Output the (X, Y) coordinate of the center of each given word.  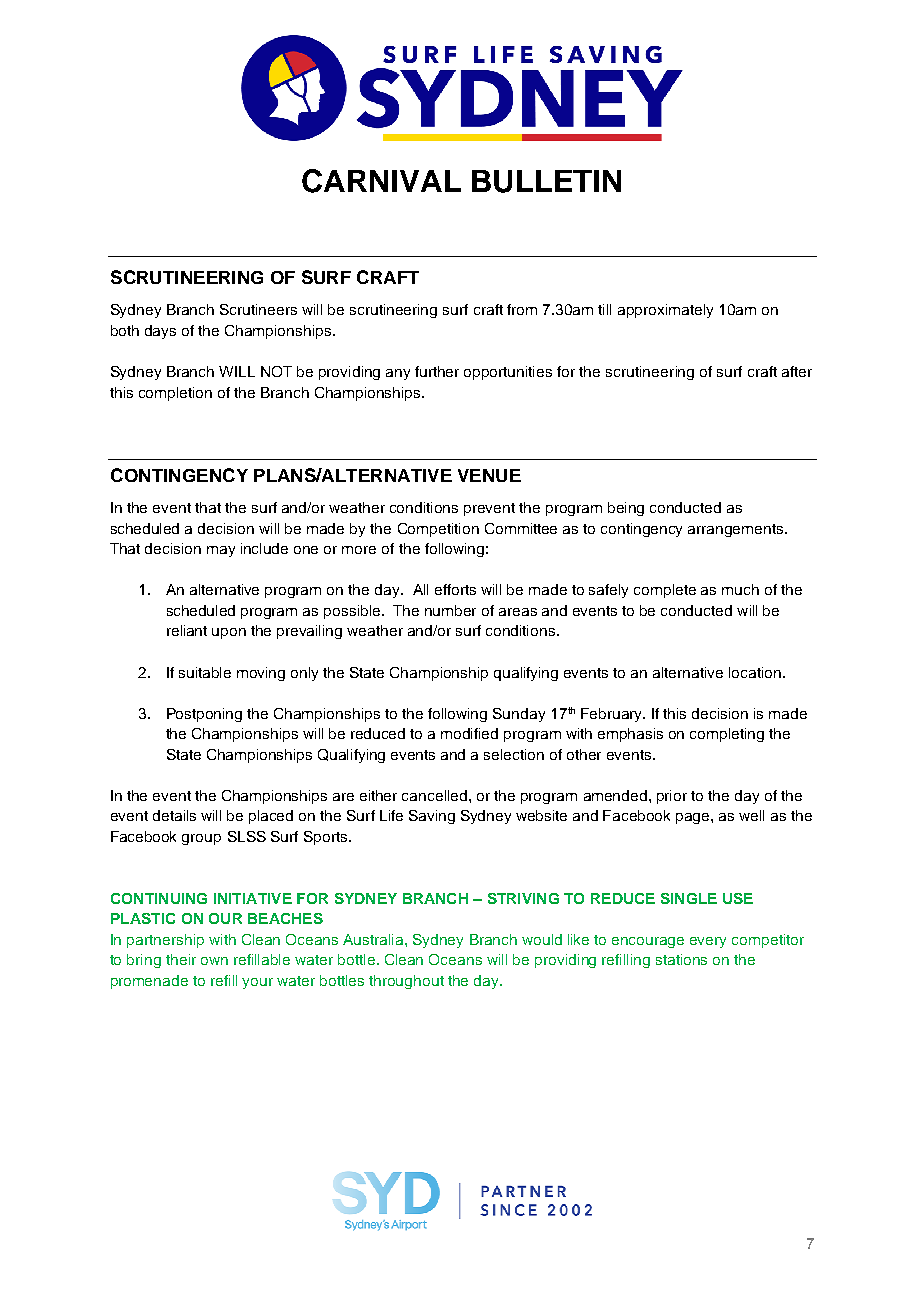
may (221, 551)
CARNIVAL (381, 181)
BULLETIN (546, 181)
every (708, 942)
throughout (406, 982)
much (740, 589)
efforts (455, 589)
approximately (665, 311)
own (214, 961)
